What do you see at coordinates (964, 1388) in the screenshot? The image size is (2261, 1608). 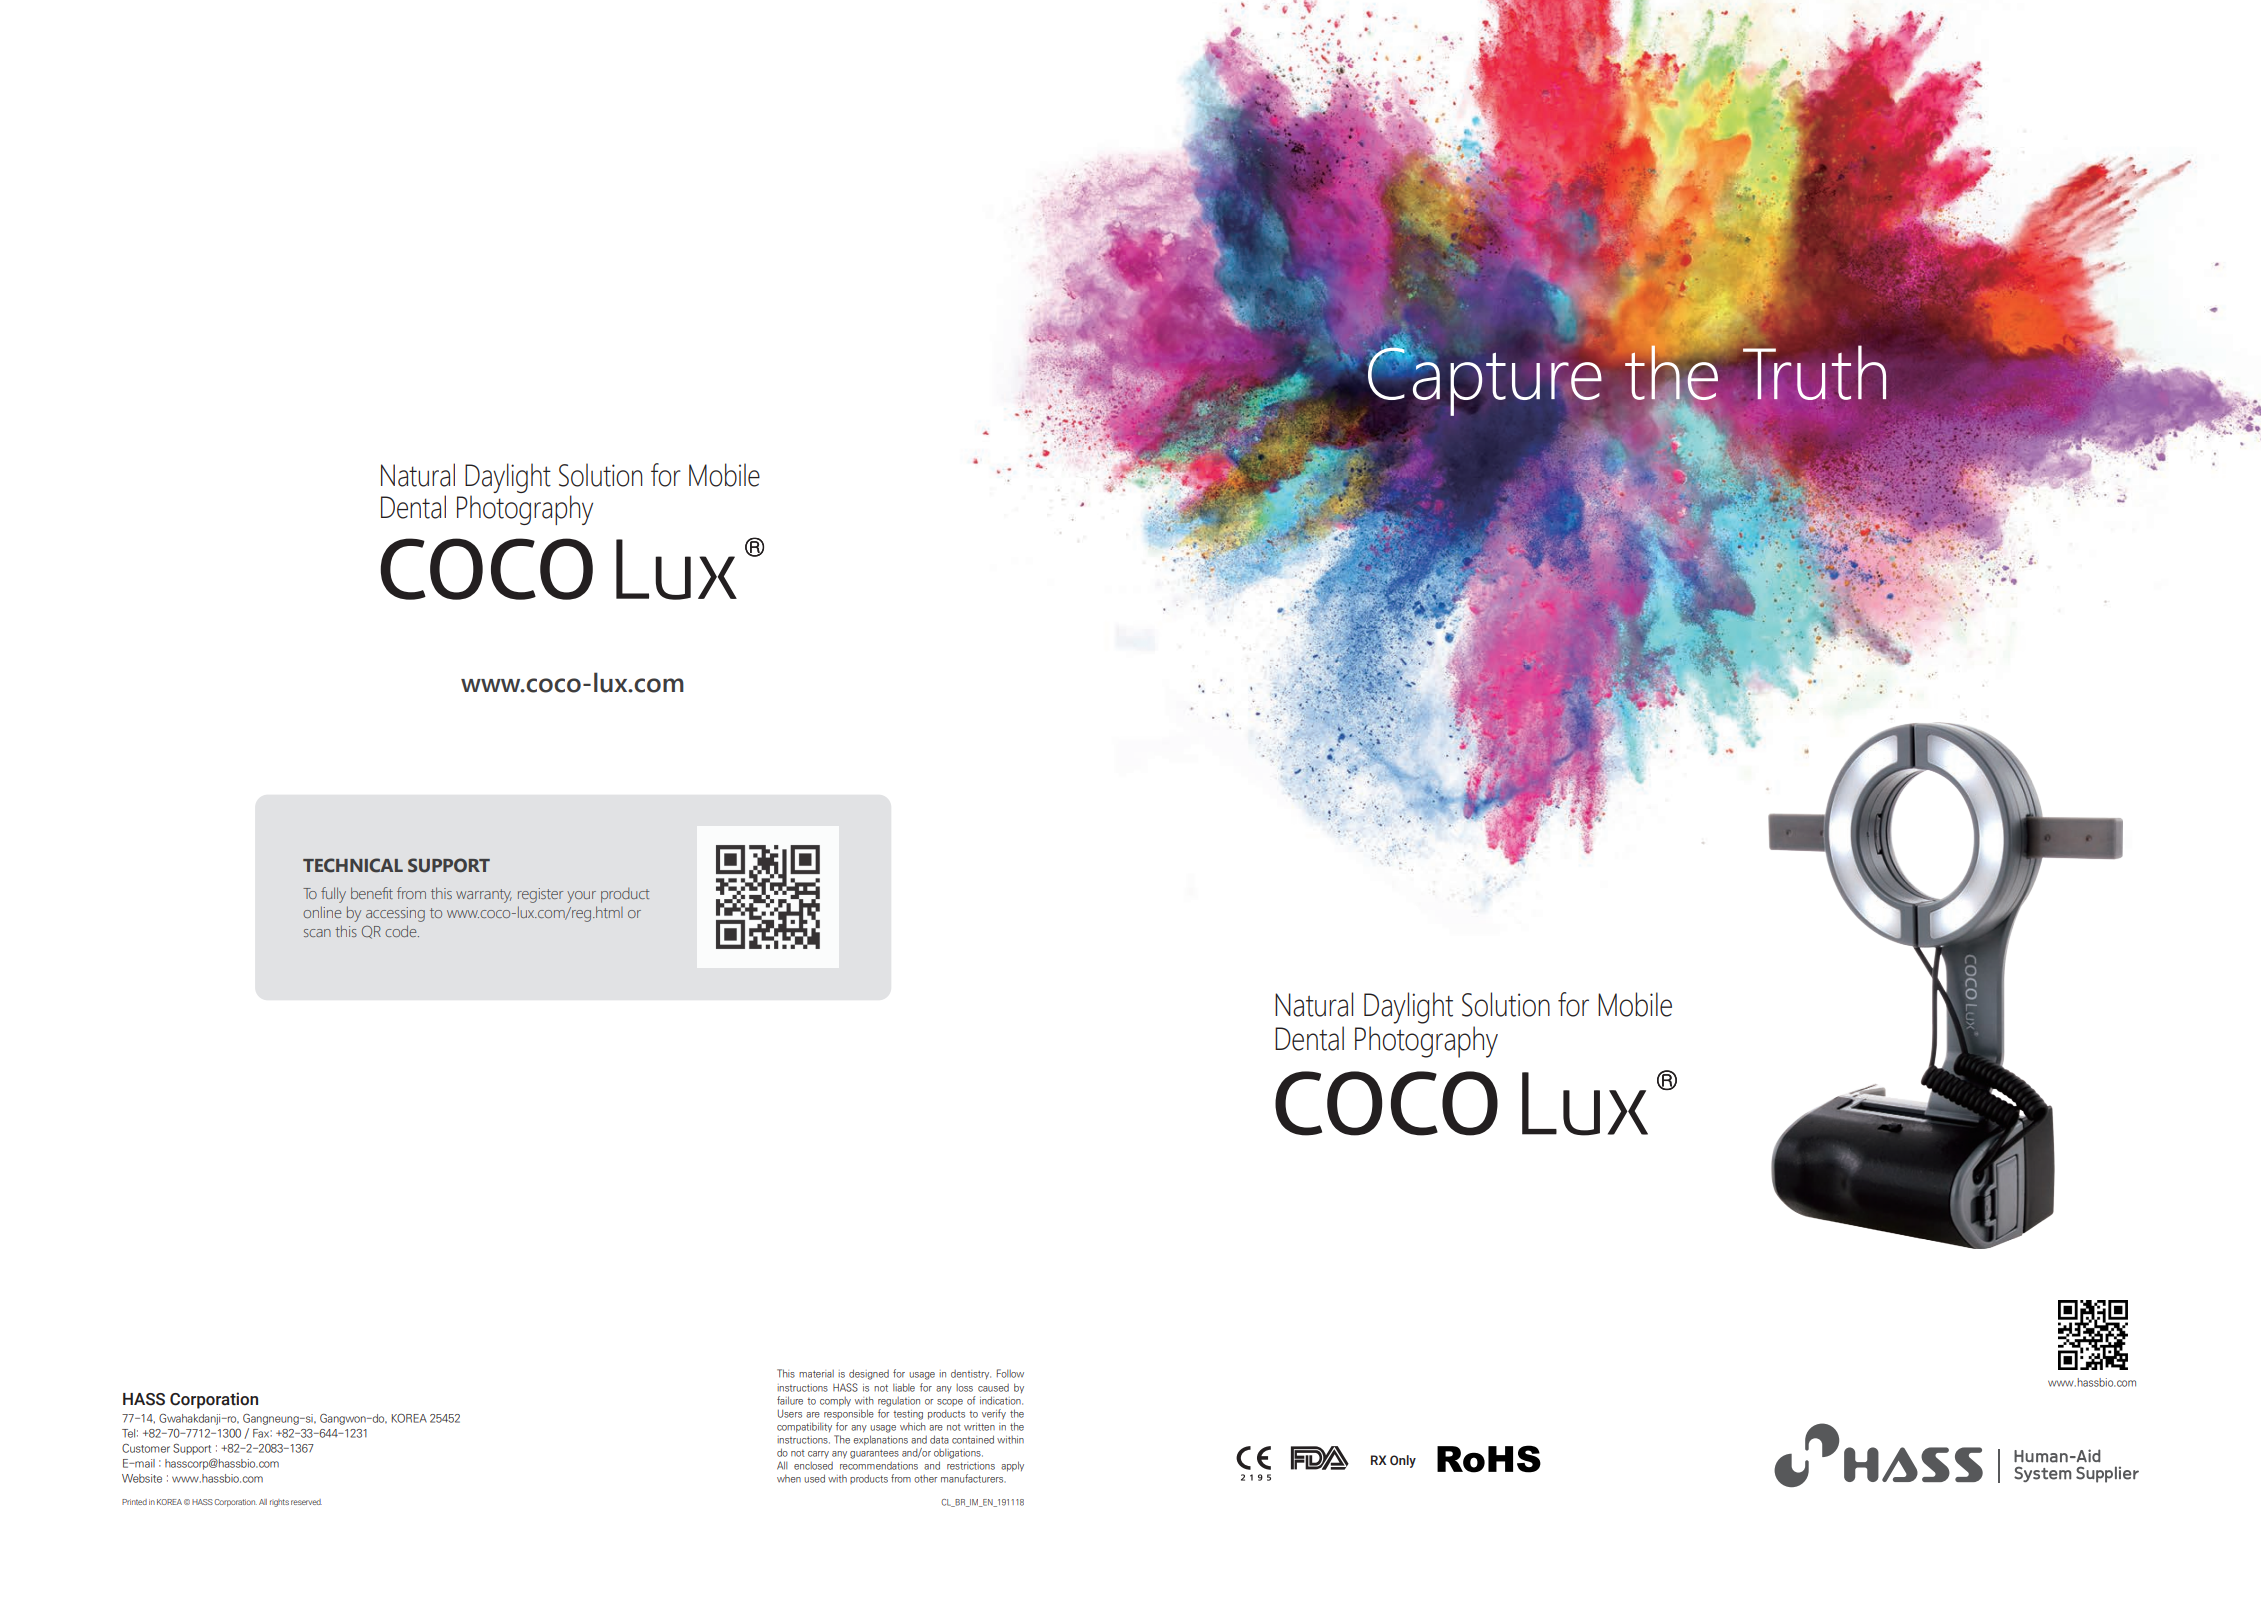 I see `loss` at bounding box center [964, 1388].
